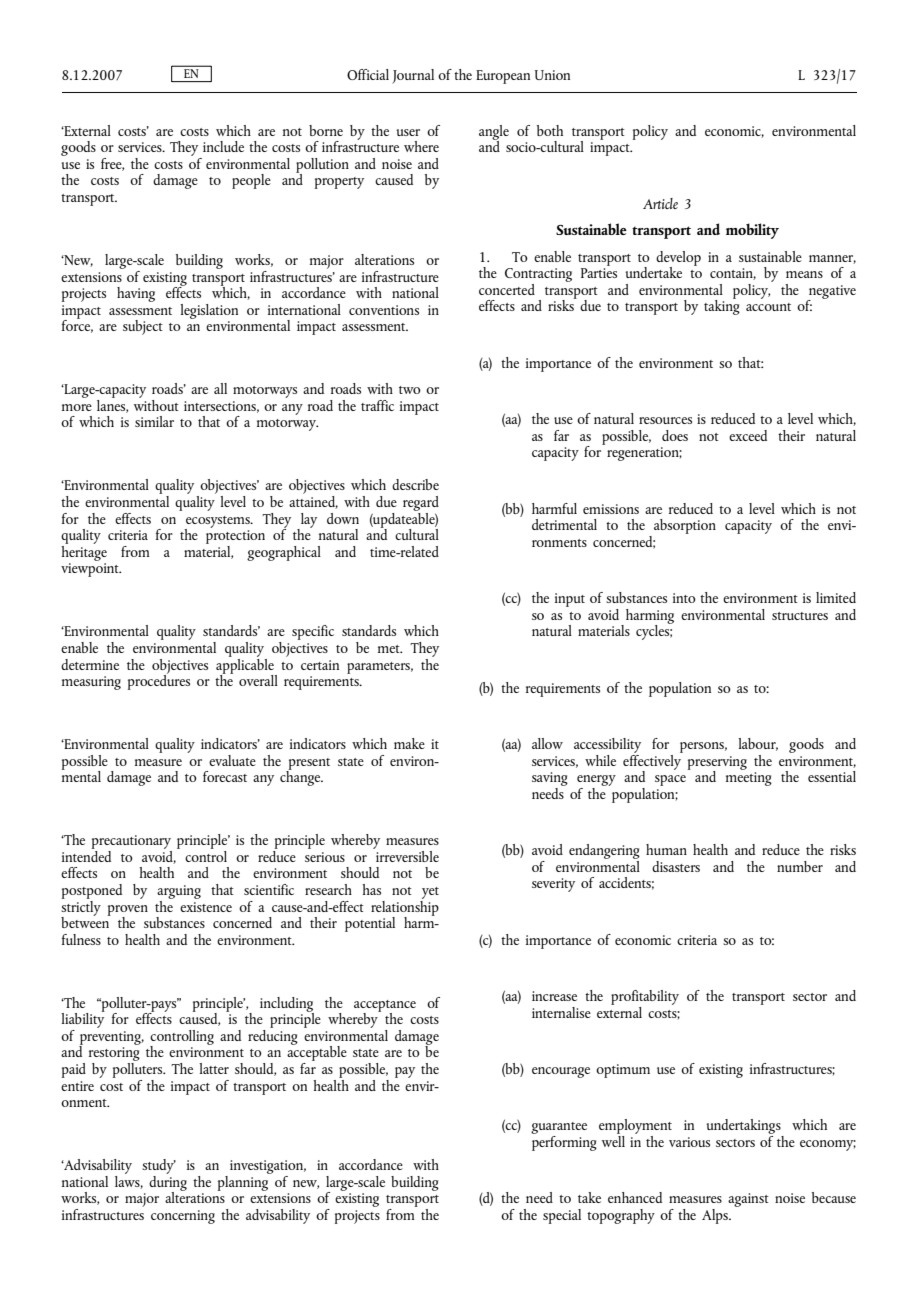  What do you see at coordinates (430, 893) in the screenshot?
I see `yet` at bounding box center [430, 893].
